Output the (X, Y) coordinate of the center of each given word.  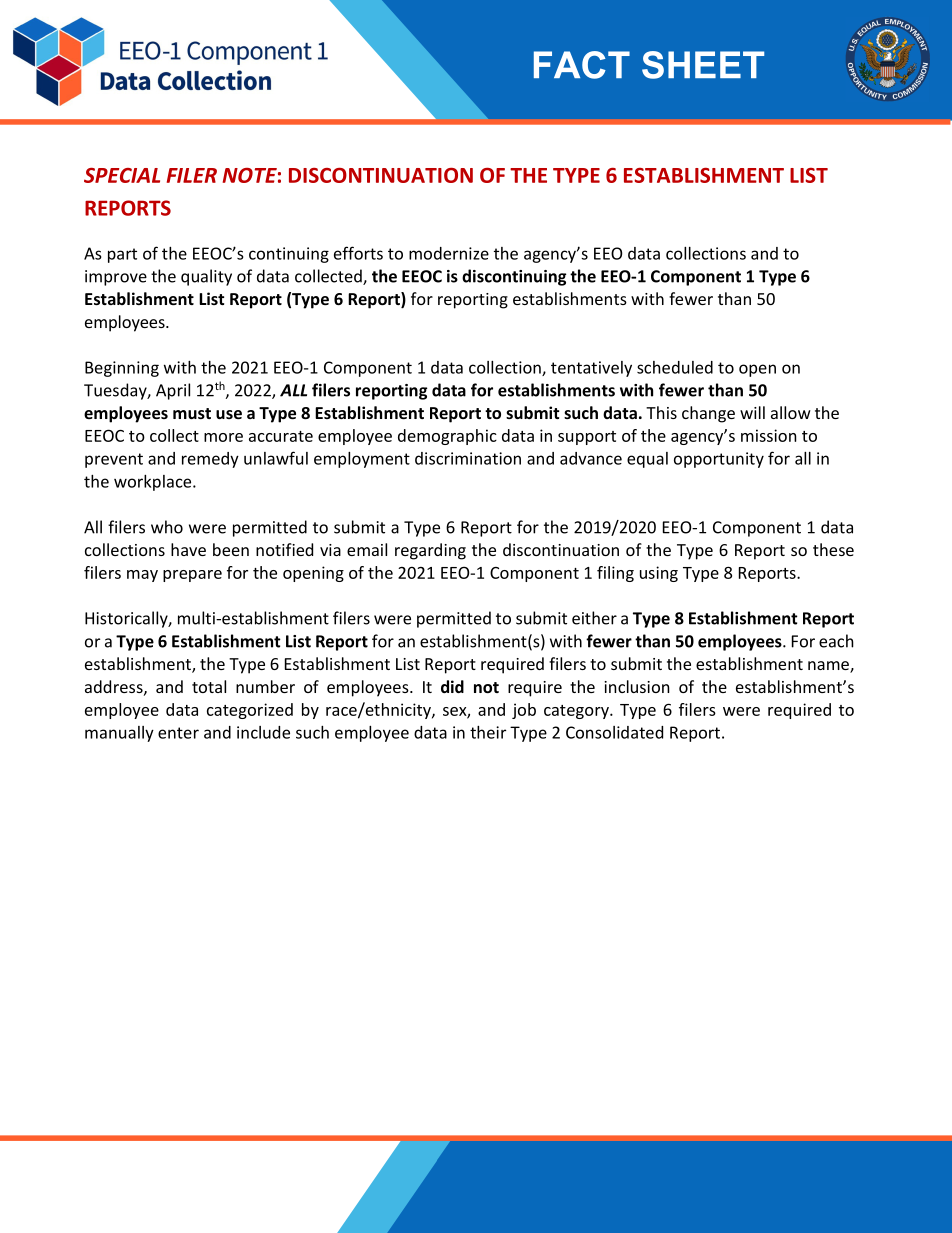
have (188, 549)
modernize (449, 253)
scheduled (675, 367)
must (192, 413)
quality (206, 277)
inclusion (637, 686)
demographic (447, 437)
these (833, 549)
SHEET (703, 65)
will (752, 412)
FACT (582, 65)
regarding (430, 551)
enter (178, 733)
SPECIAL (122, 175)
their (488, 732)
